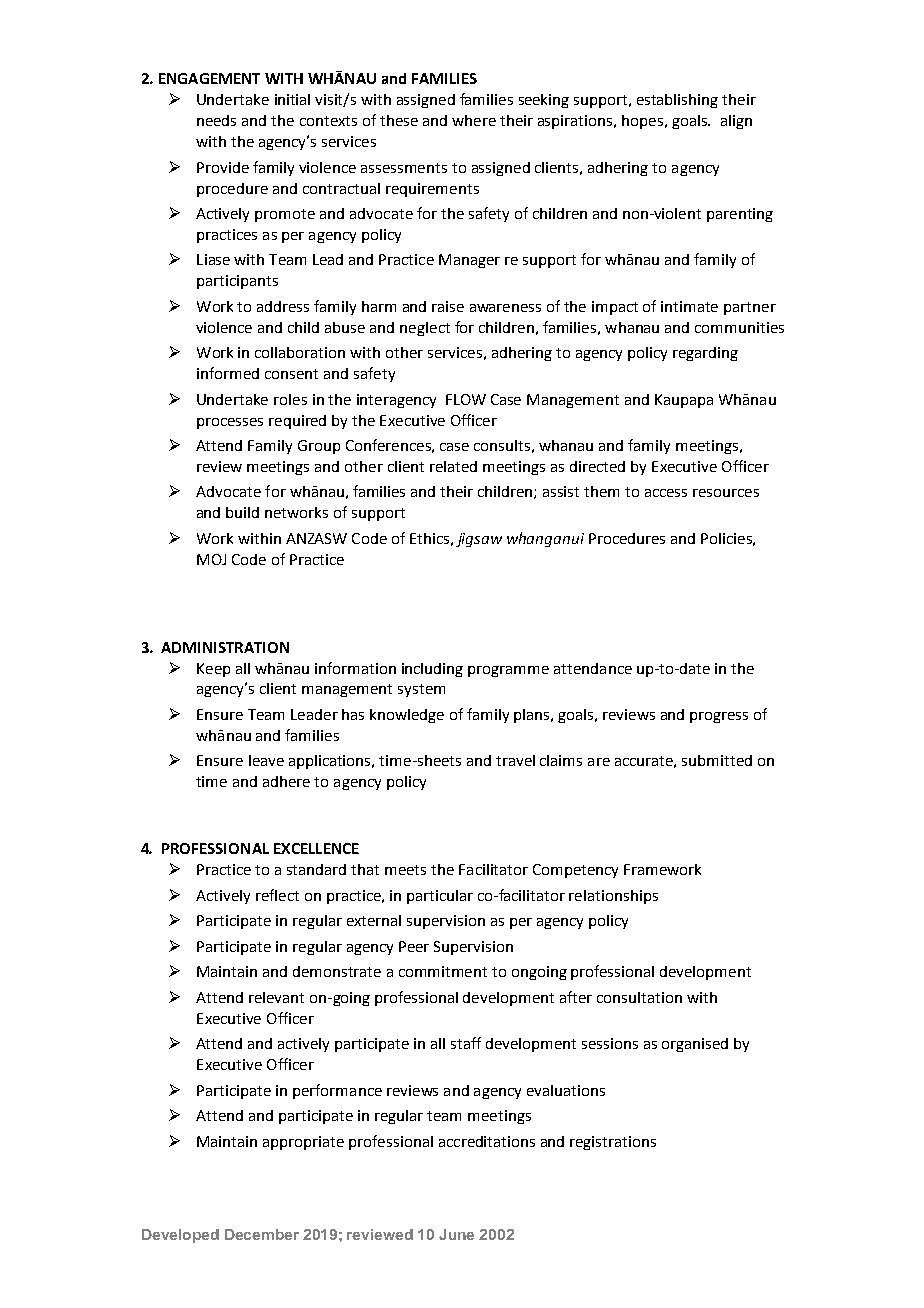 This screenshot has height=1308, width=924. What do you see at coordinates (216, 120) in the screenshot?
I see `needs` at bounding box center [216, 120].
